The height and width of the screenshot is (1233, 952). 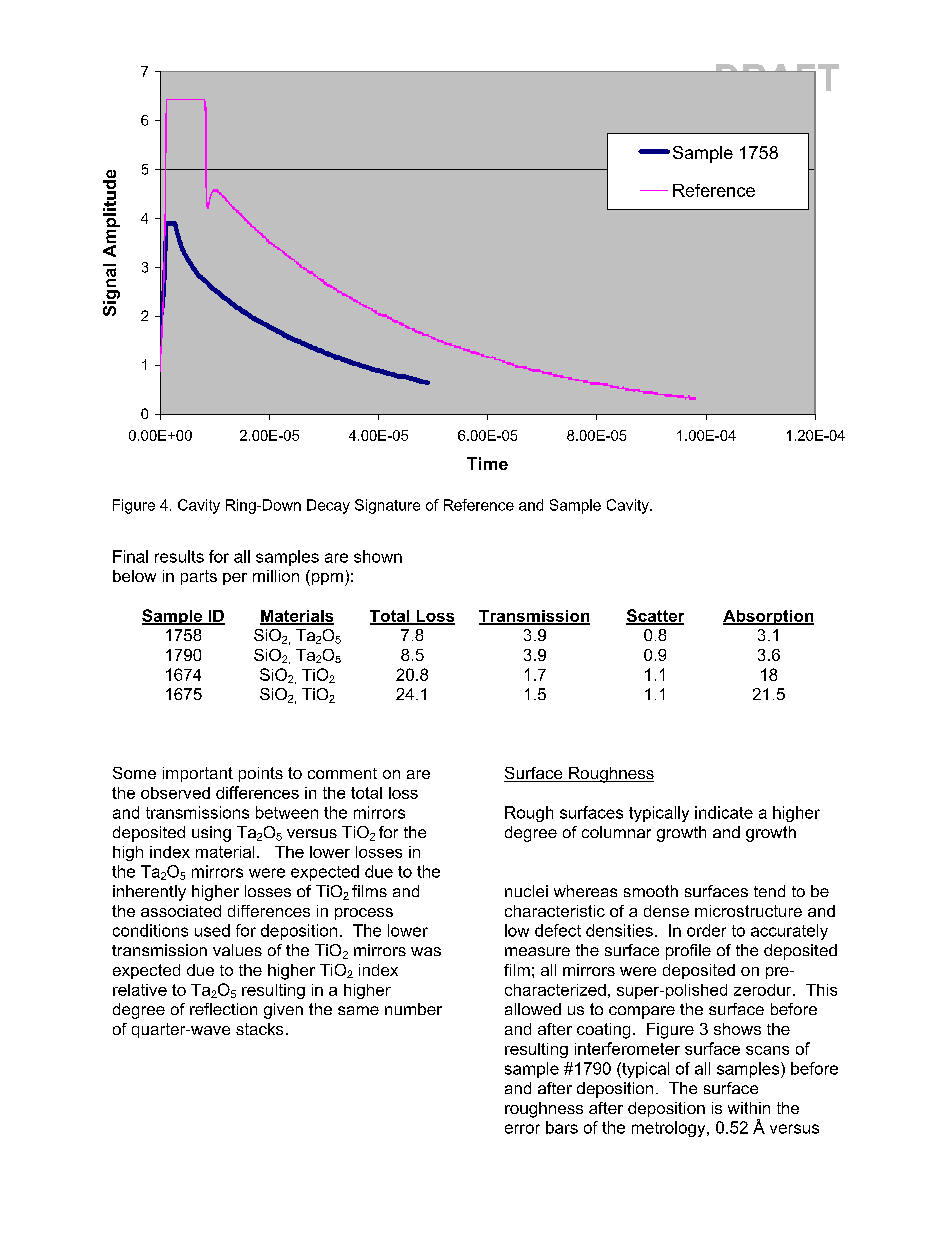 What do you see at coordinates (526, 891) in the screenshot?
I see `nuclei` at bounding box center [526, 891].
